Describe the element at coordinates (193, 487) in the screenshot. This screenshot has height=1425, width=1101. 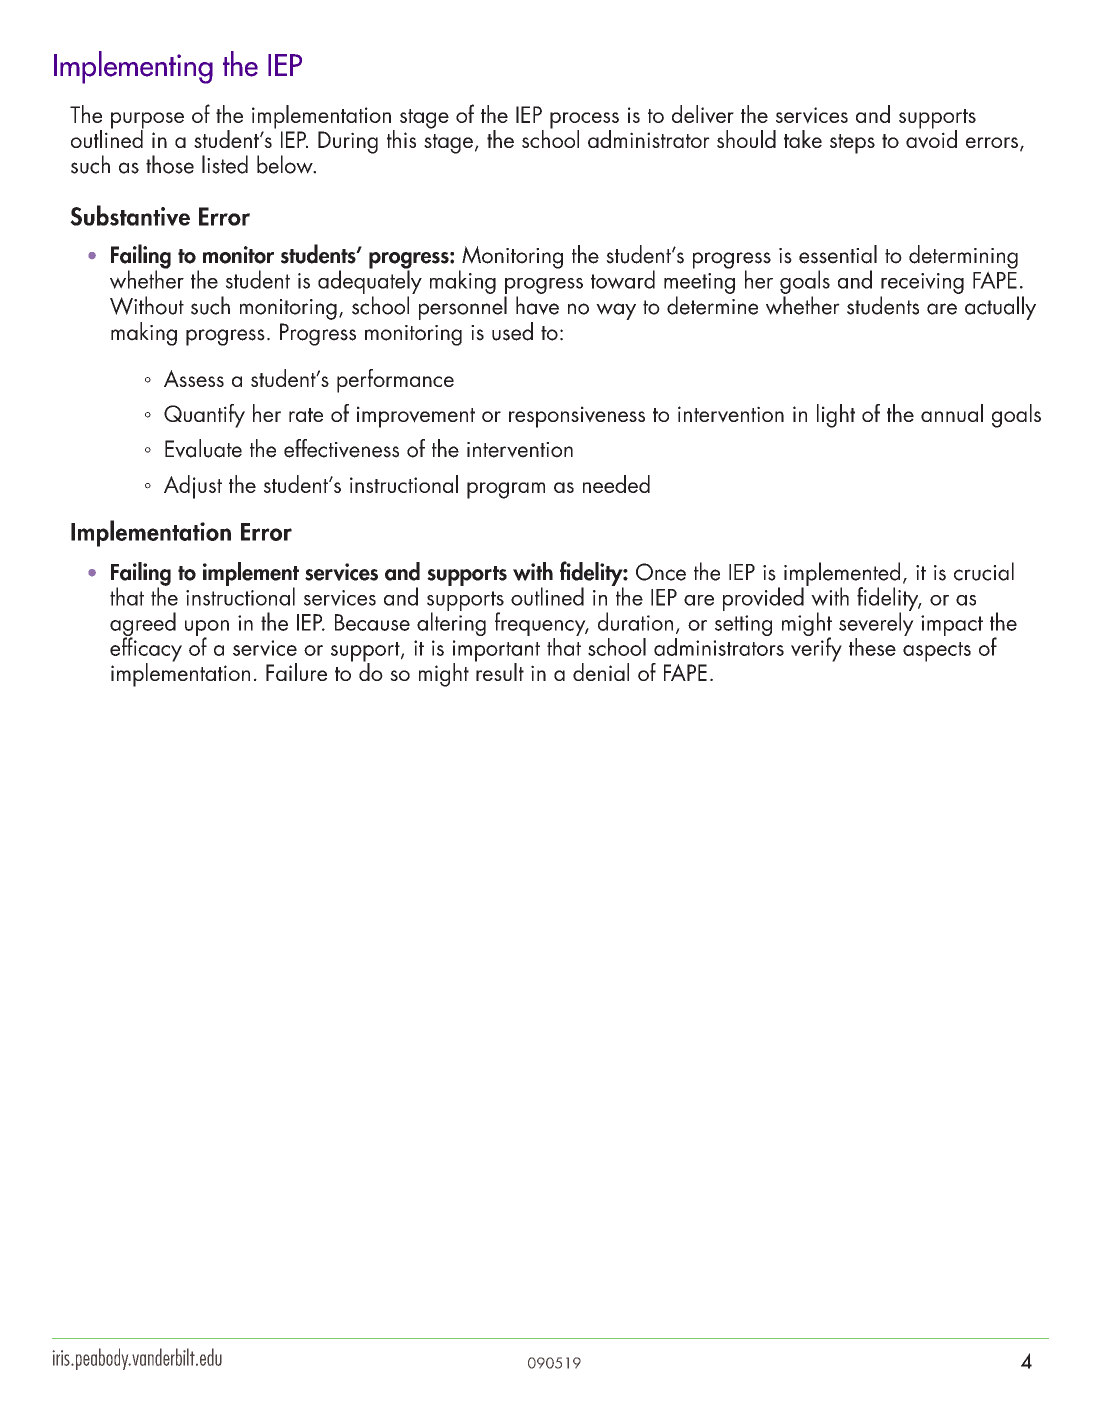
I see `Adjust` at that location.
